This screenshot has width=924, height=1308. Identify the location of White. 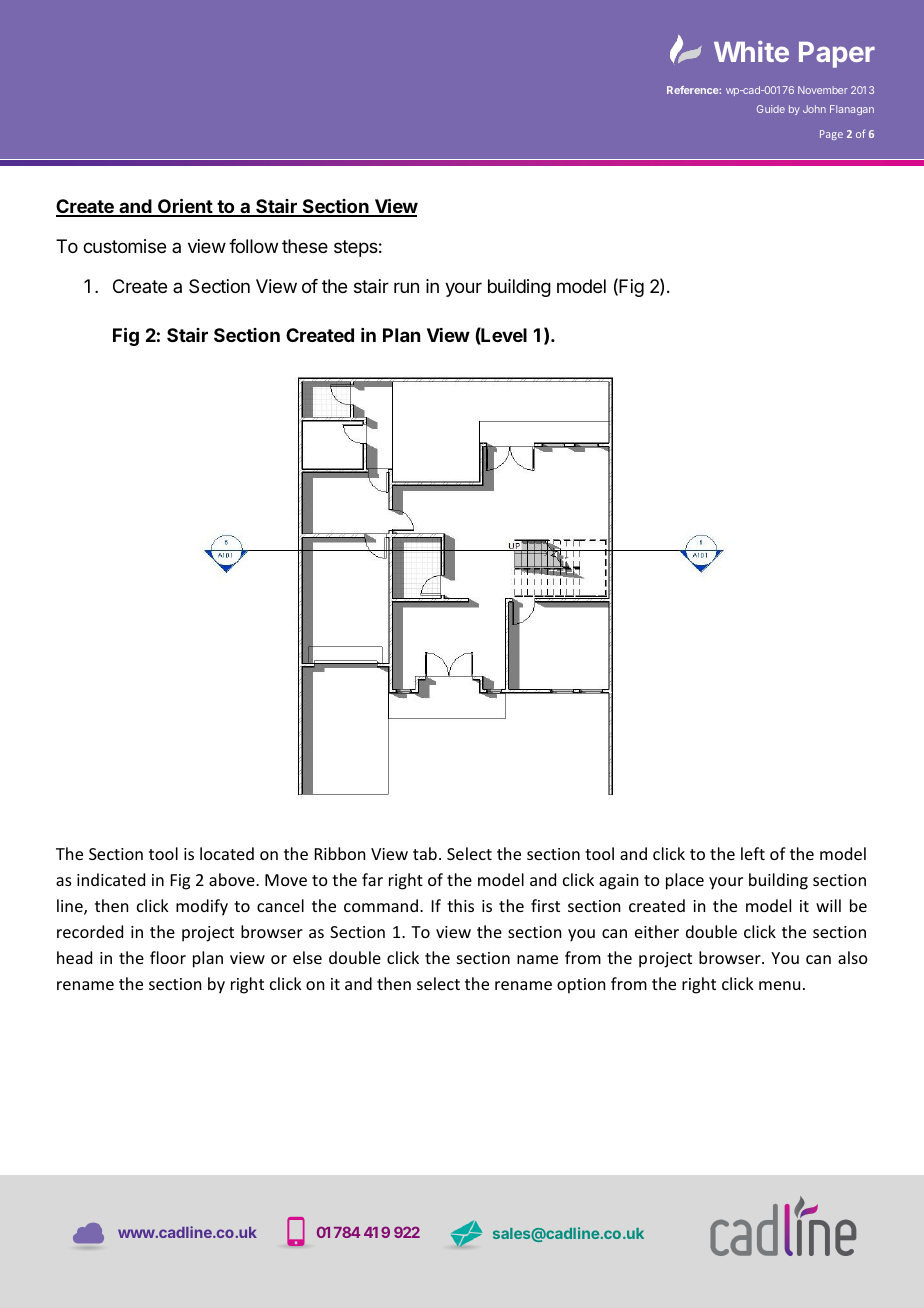
(751, 51).
